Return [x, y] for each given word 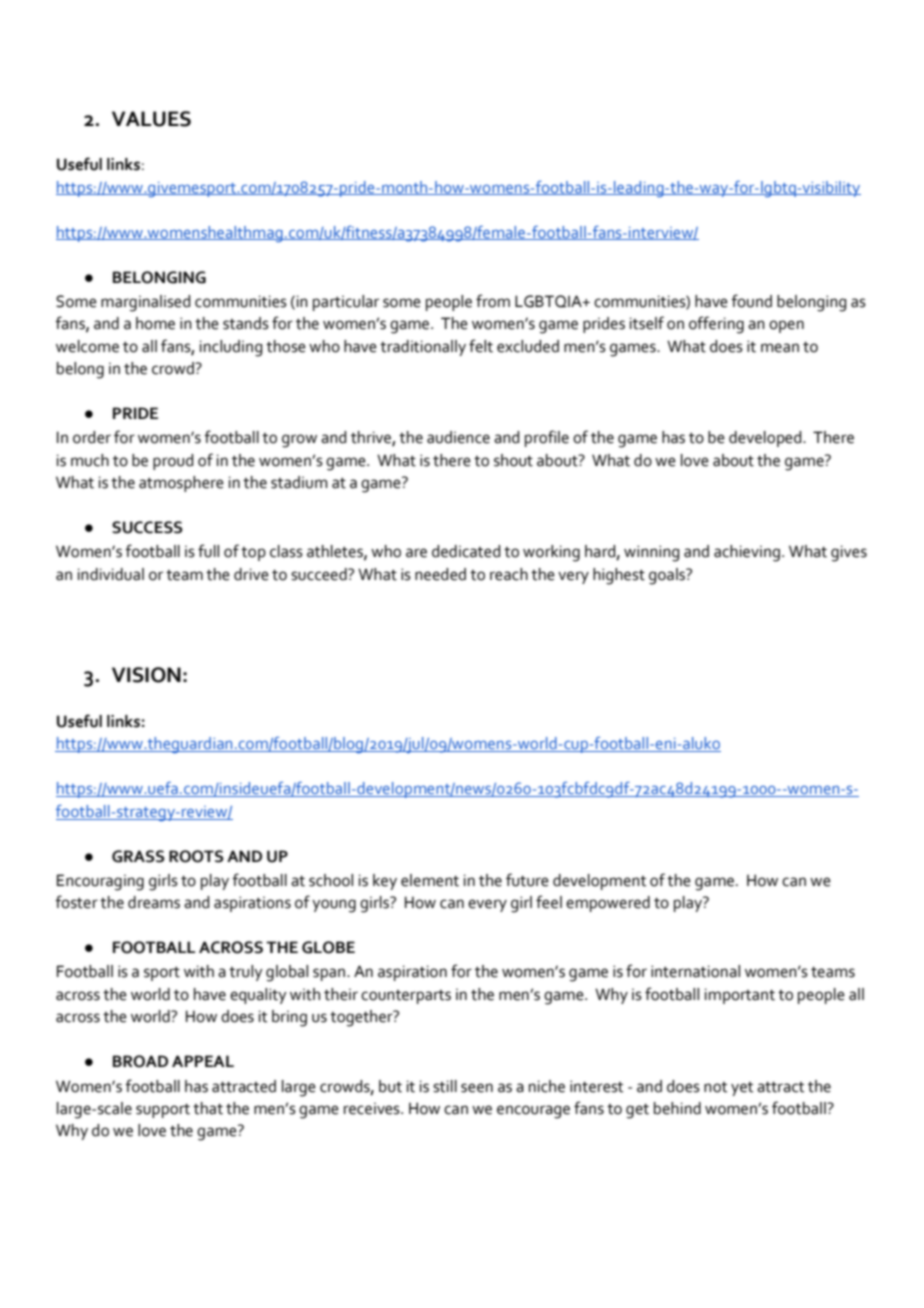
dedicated [466, 551]
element [430, 880]
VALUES [151, 119]
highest [619, 576]
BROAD [140, 1061]
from [493, 301]
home [155, 323]
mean [780, 348]
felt [481, 346]
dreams [154, 902]
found [751, 301]
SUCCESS [147, 527]
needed [440, 574]
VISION [146, 675]
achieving [747, 553]
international [695, 971]
